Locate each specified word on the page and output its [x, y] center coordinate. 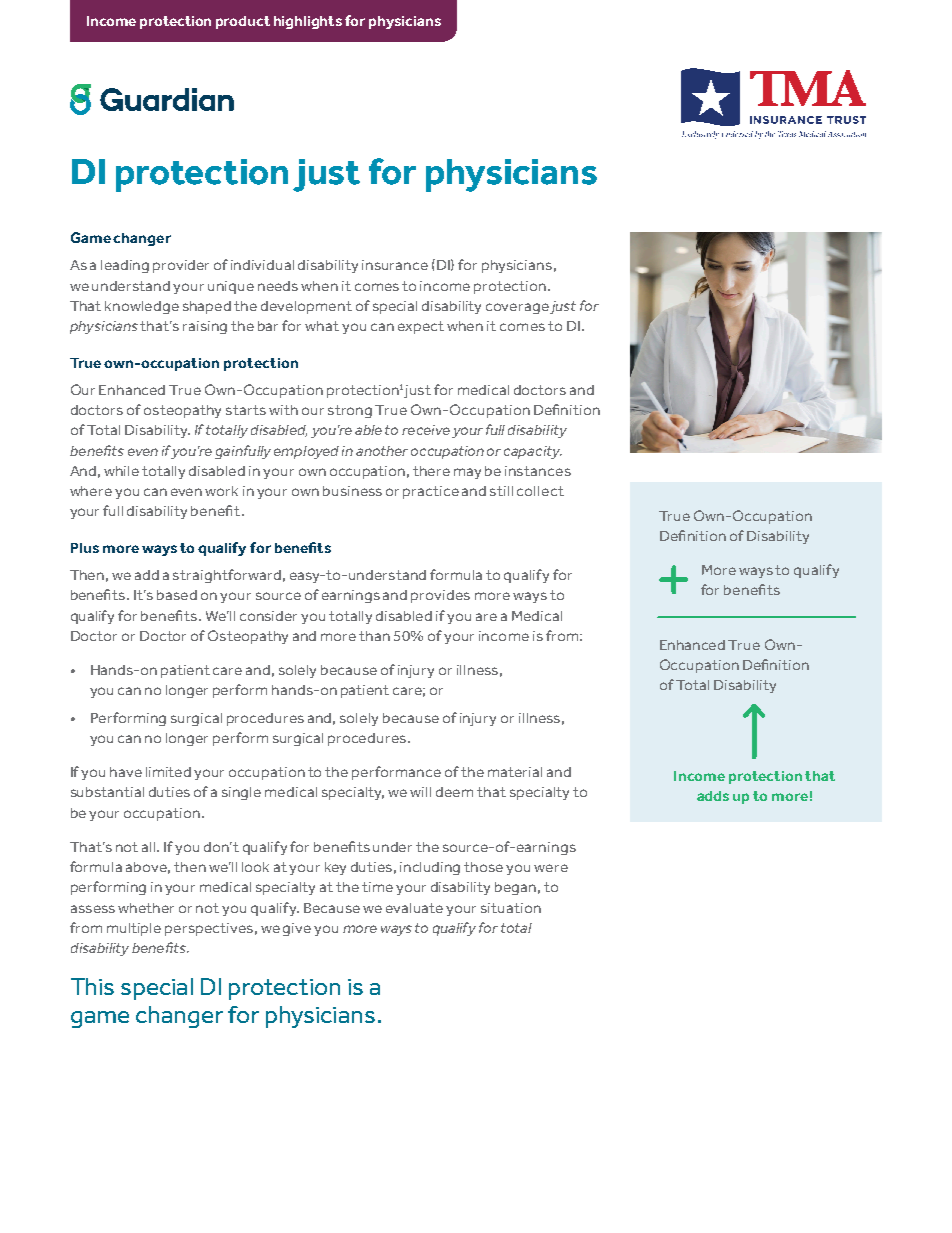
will [420, 792]
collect [540, 491]
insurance [395, 265]
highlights [308, 22]
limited [168, 772]
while [121, 471]
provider [181, 266]
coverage [517, 308]
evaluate [414, 908]
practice [431, 492]
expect [421, 327]
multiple [134, 929]
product [243, 22]
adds [713, 796]
